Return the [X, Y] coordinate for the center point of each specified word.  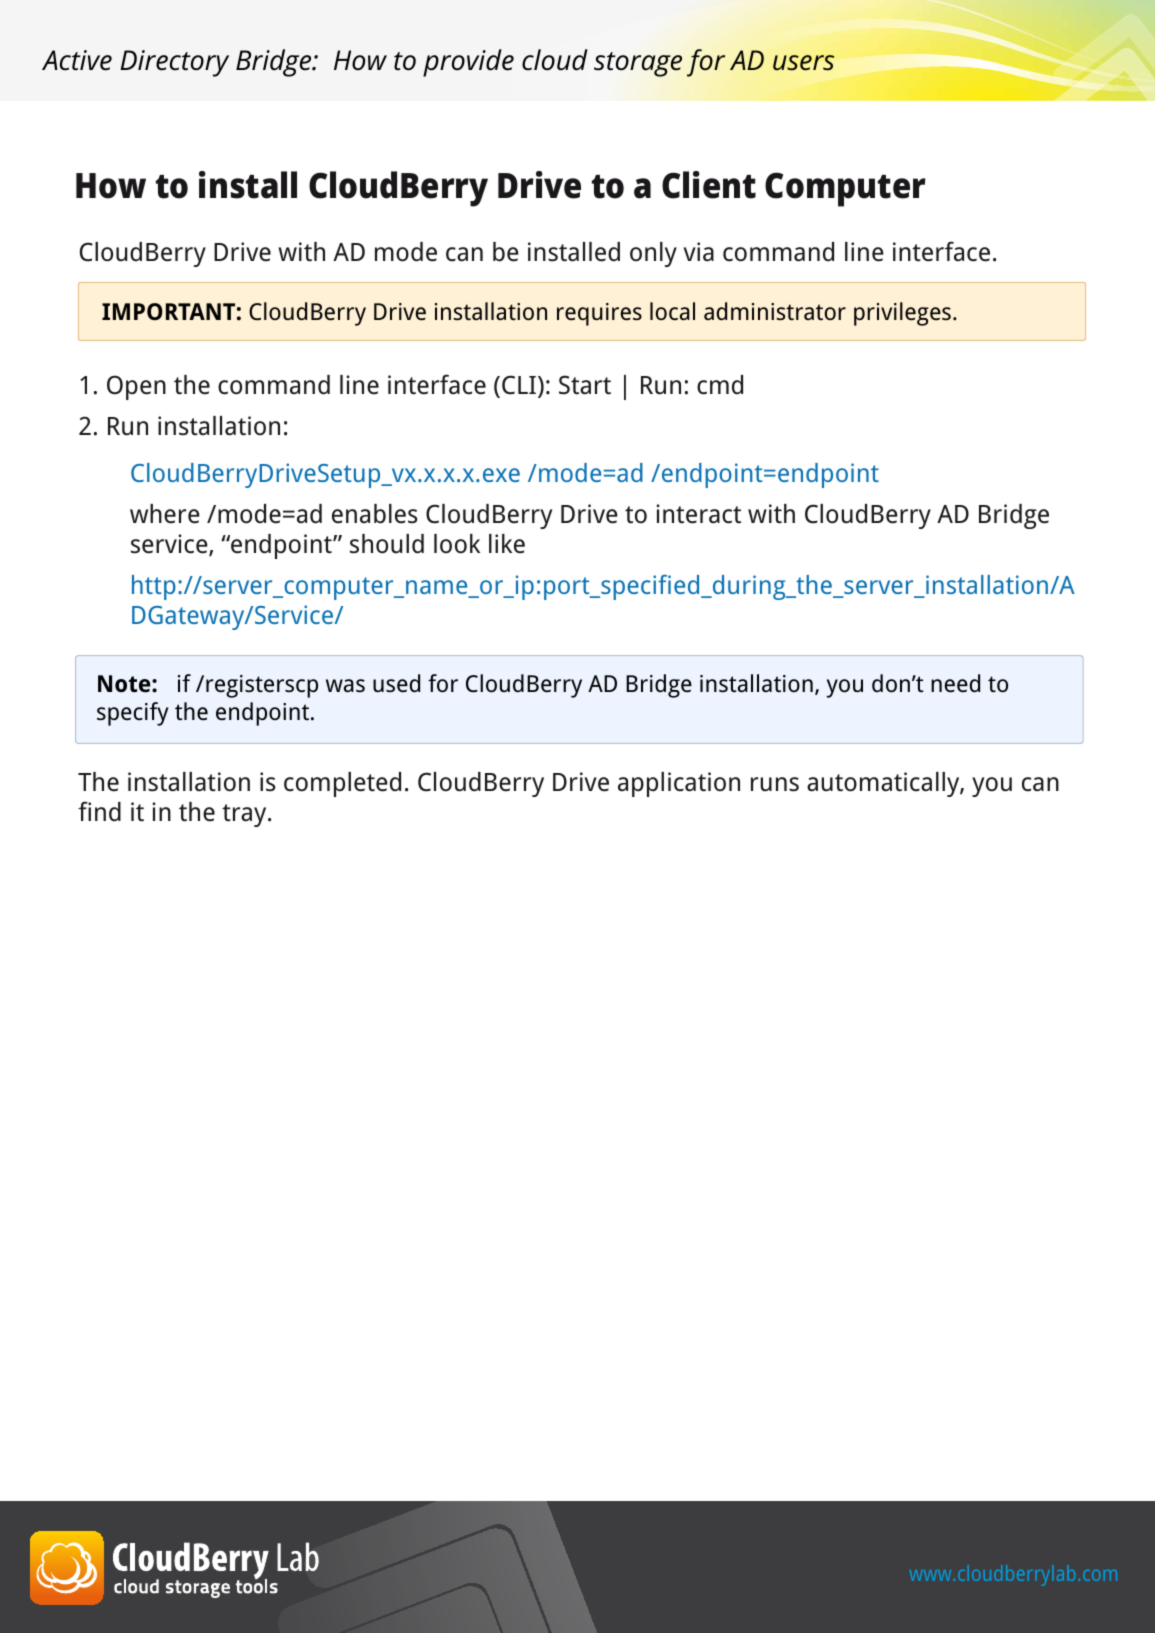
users [803, 63]
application [679, 784]
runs [775, 784]
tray [245, 815]
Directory [174, 63]
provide [468, 63]
